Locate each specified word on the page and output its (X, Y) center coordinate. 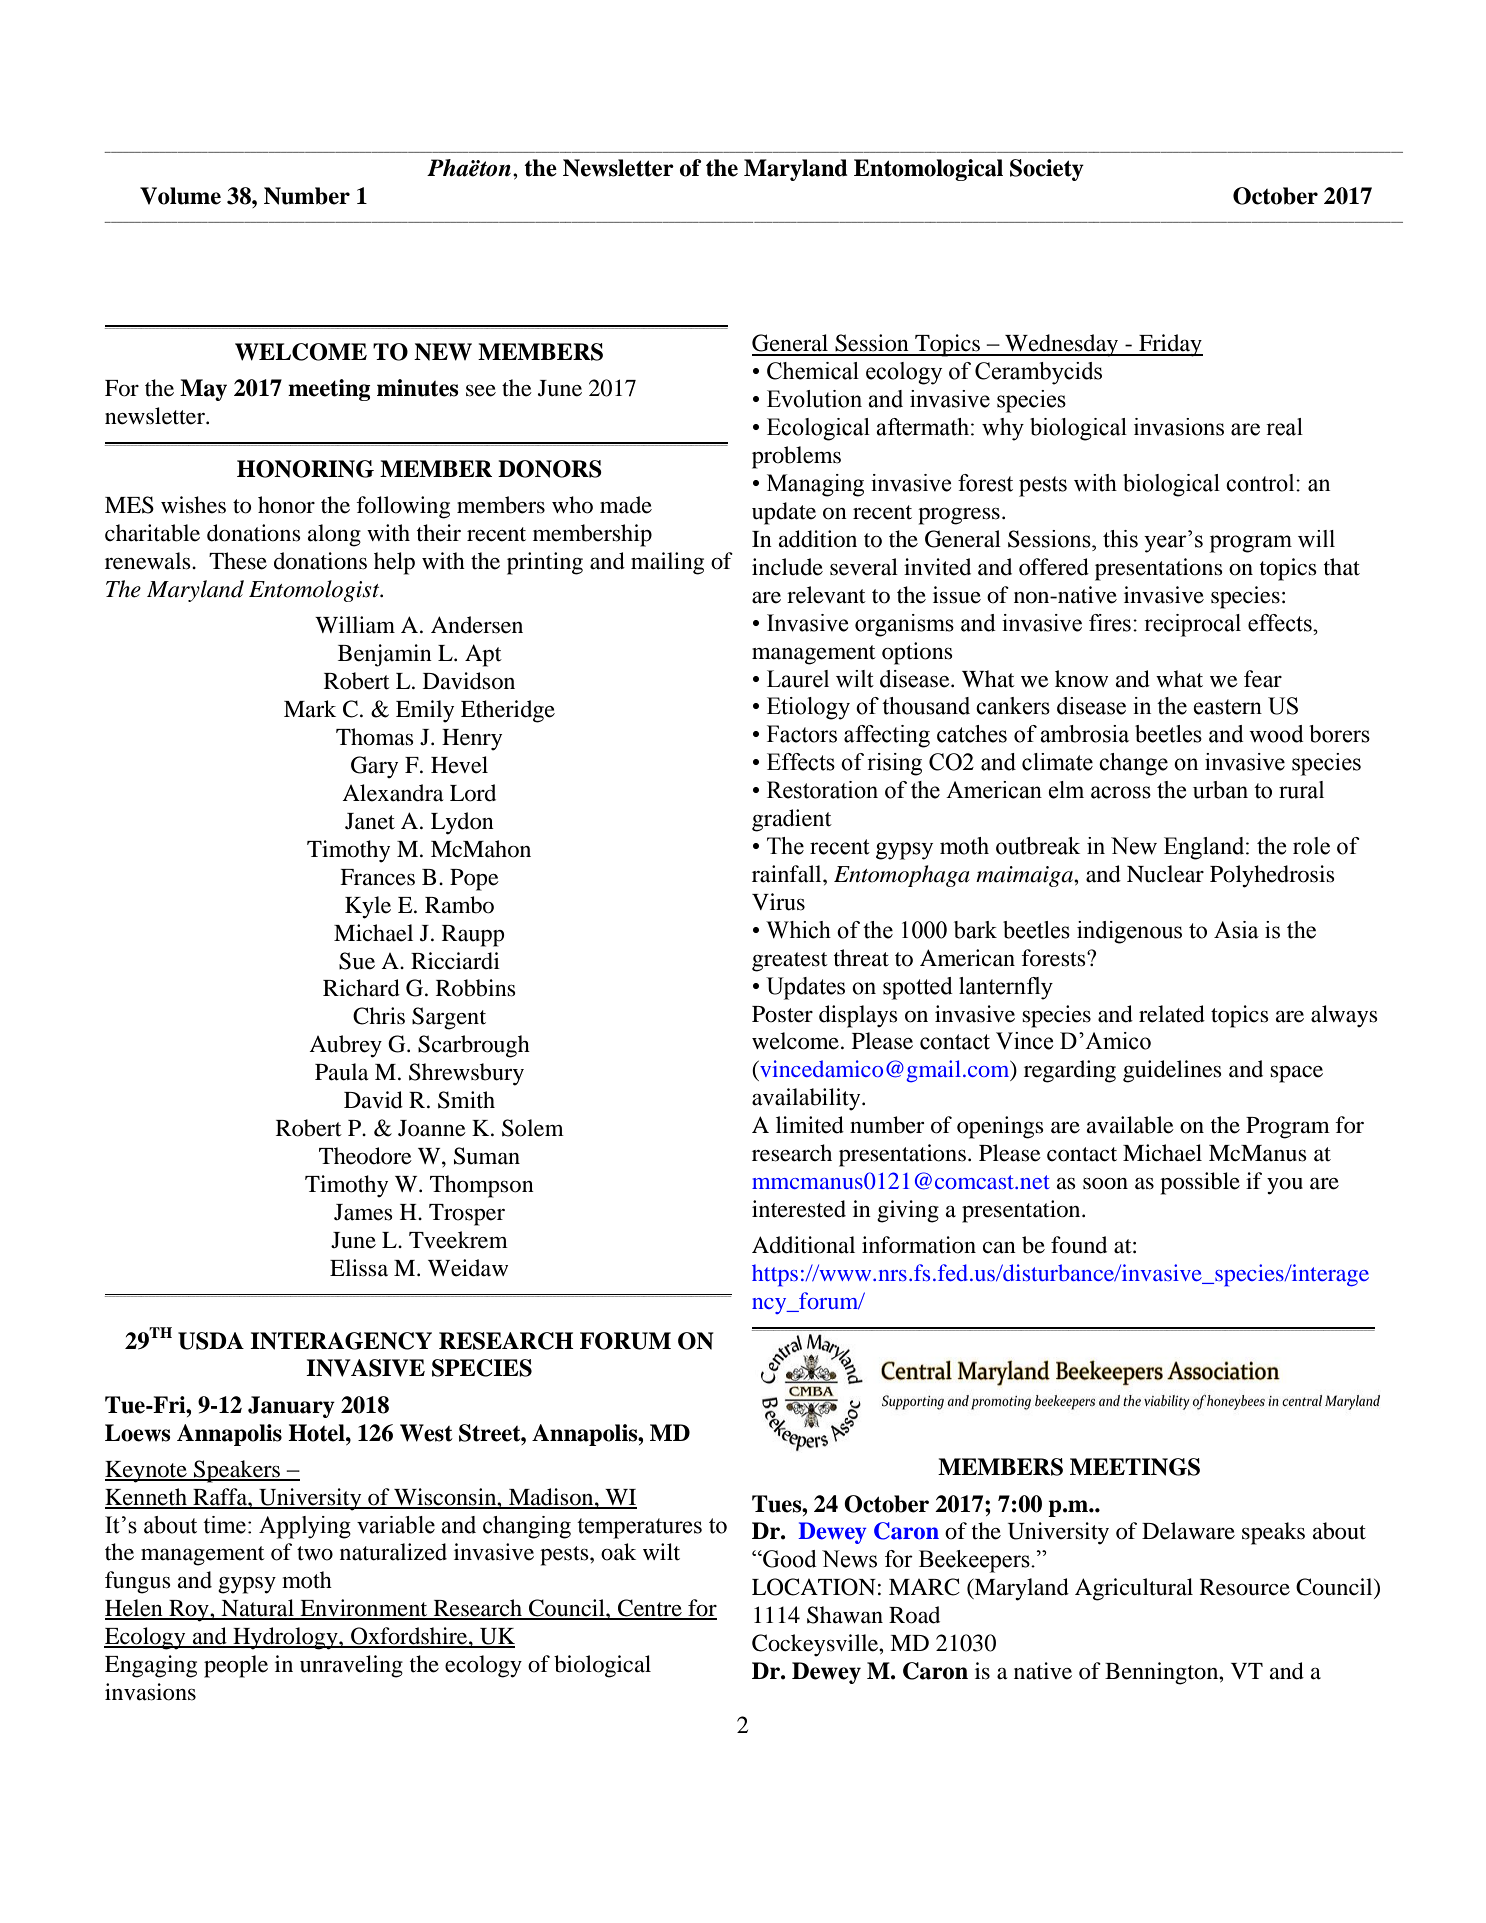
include (787, 567)
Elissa (359, 1268)
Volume (180, 196)
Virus (778, 902)
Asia (1236, 930)
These (238, 561)
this (1120, 539)
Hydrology (285, 1638)
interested (799, 1209)
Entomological (928, 170)
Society (1047, 170)
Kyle (368, 907)
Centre (650, 1609)
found (1079, 1245)
